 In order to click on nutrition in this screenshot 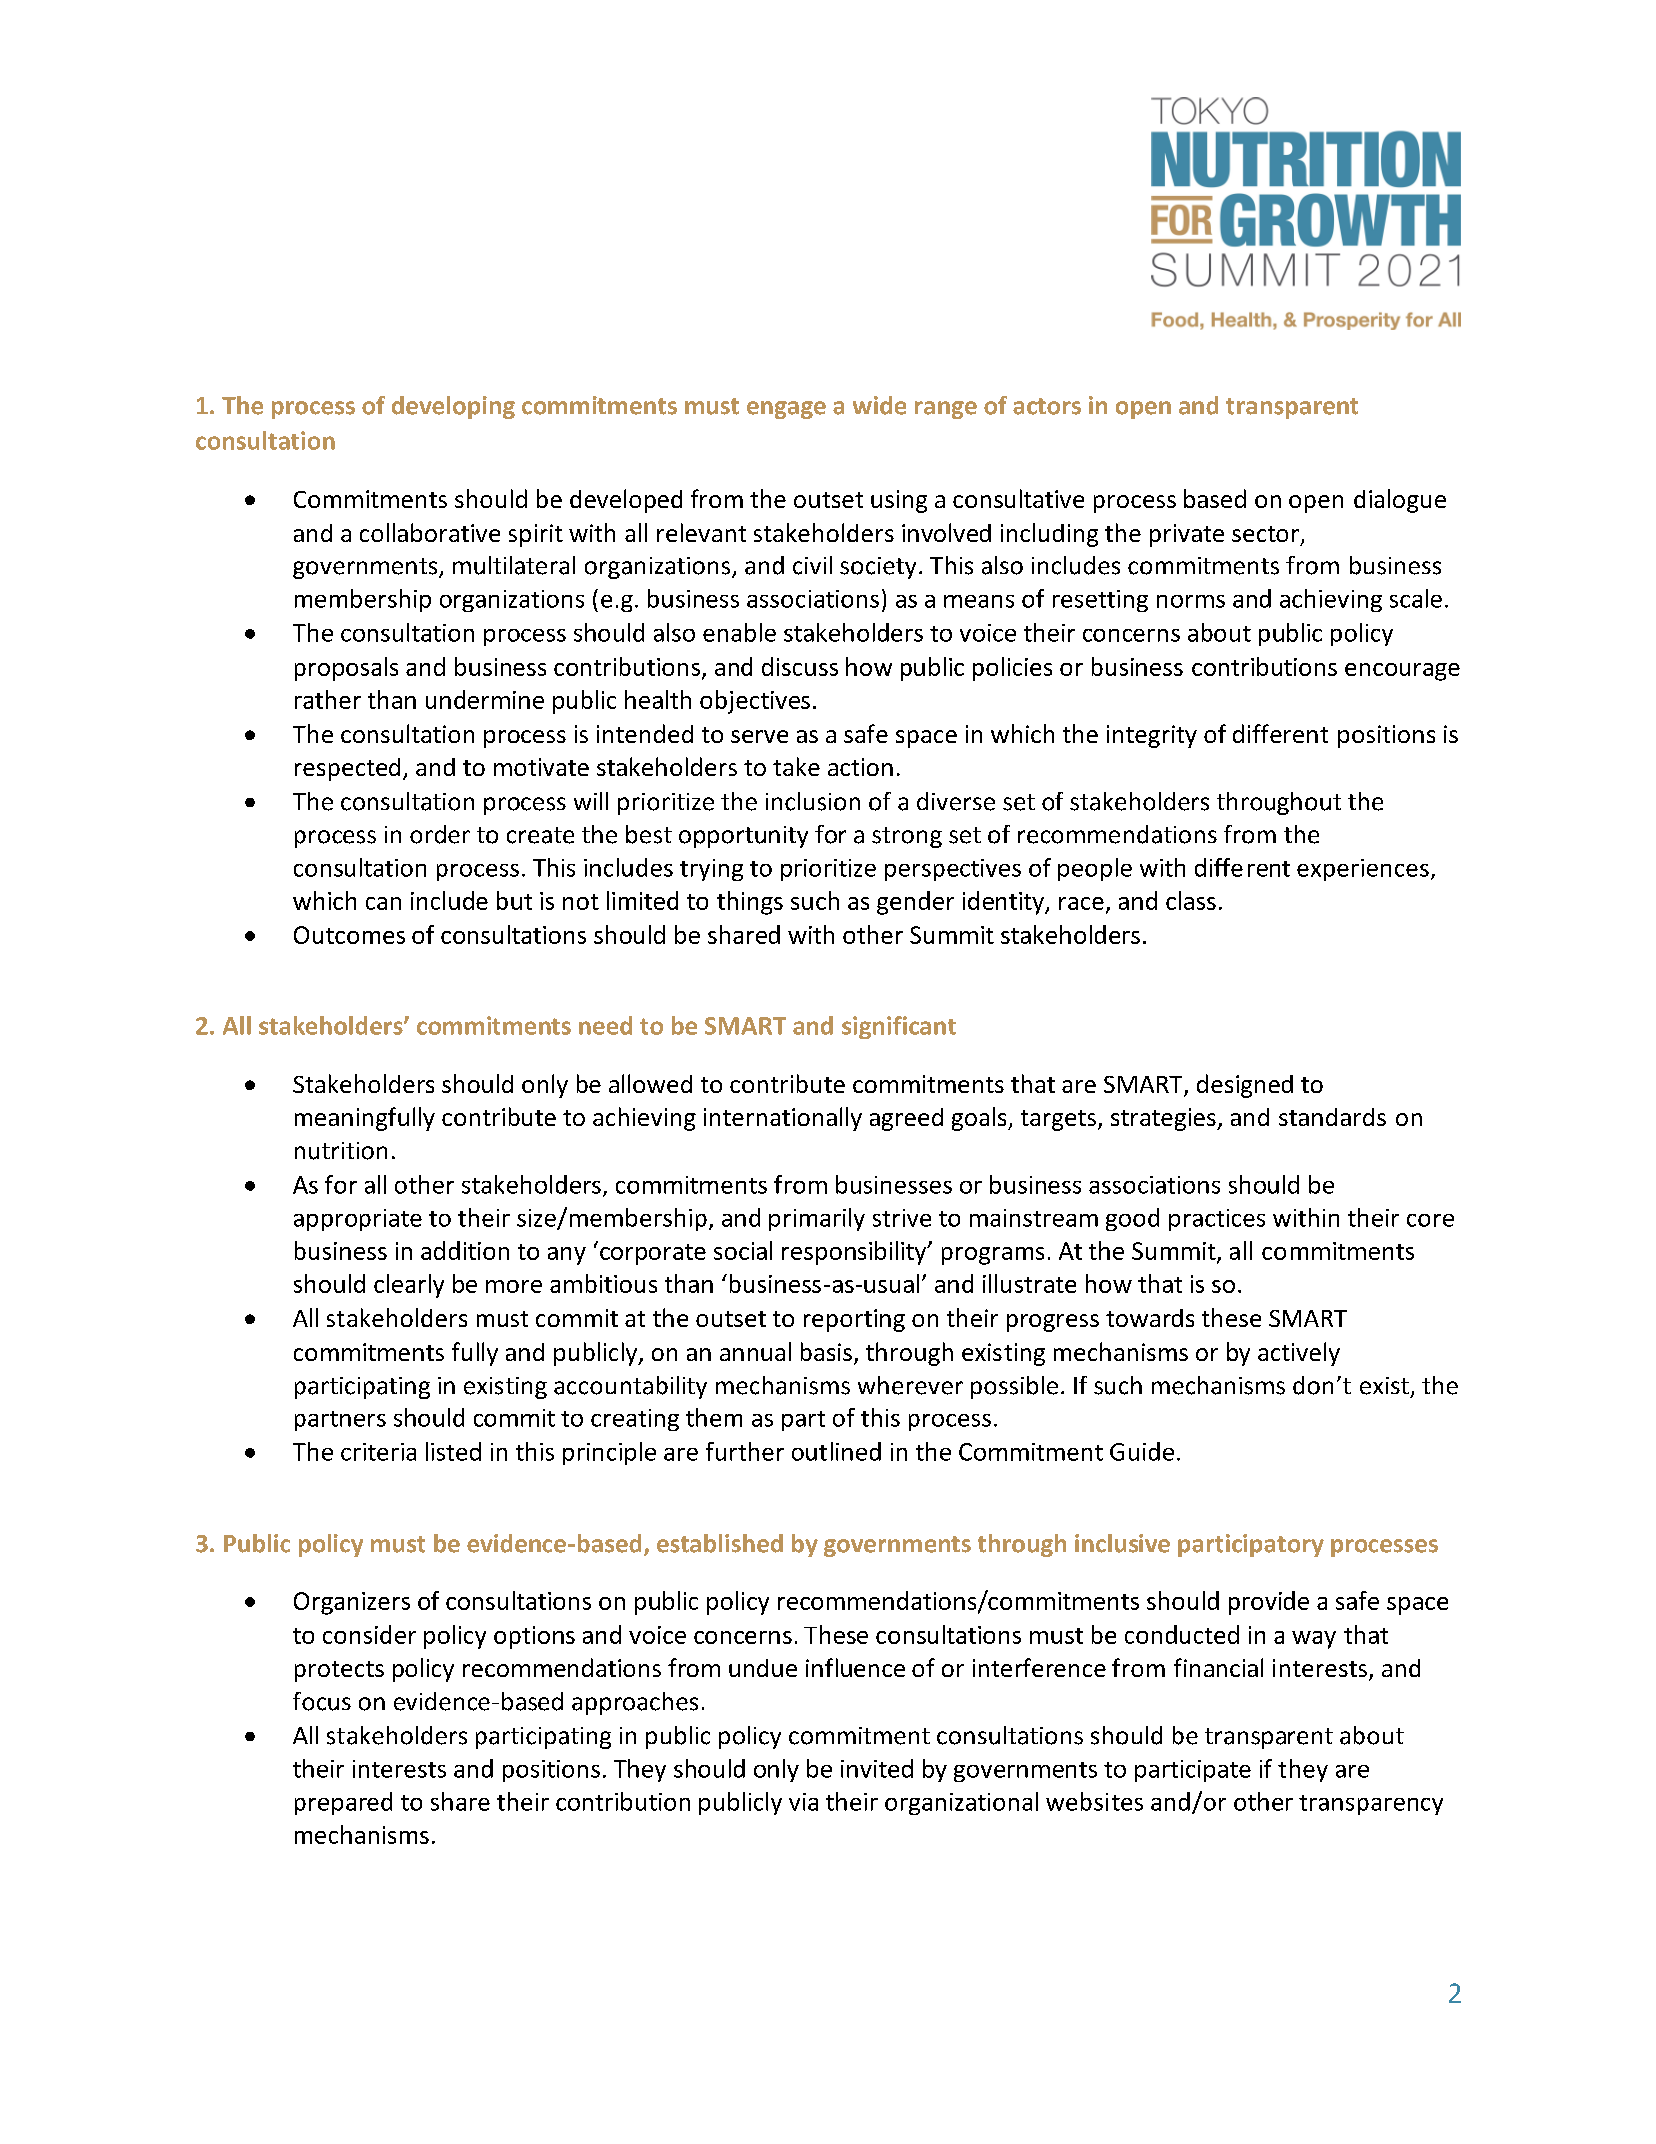, I will do `click(341, 1151)`.
